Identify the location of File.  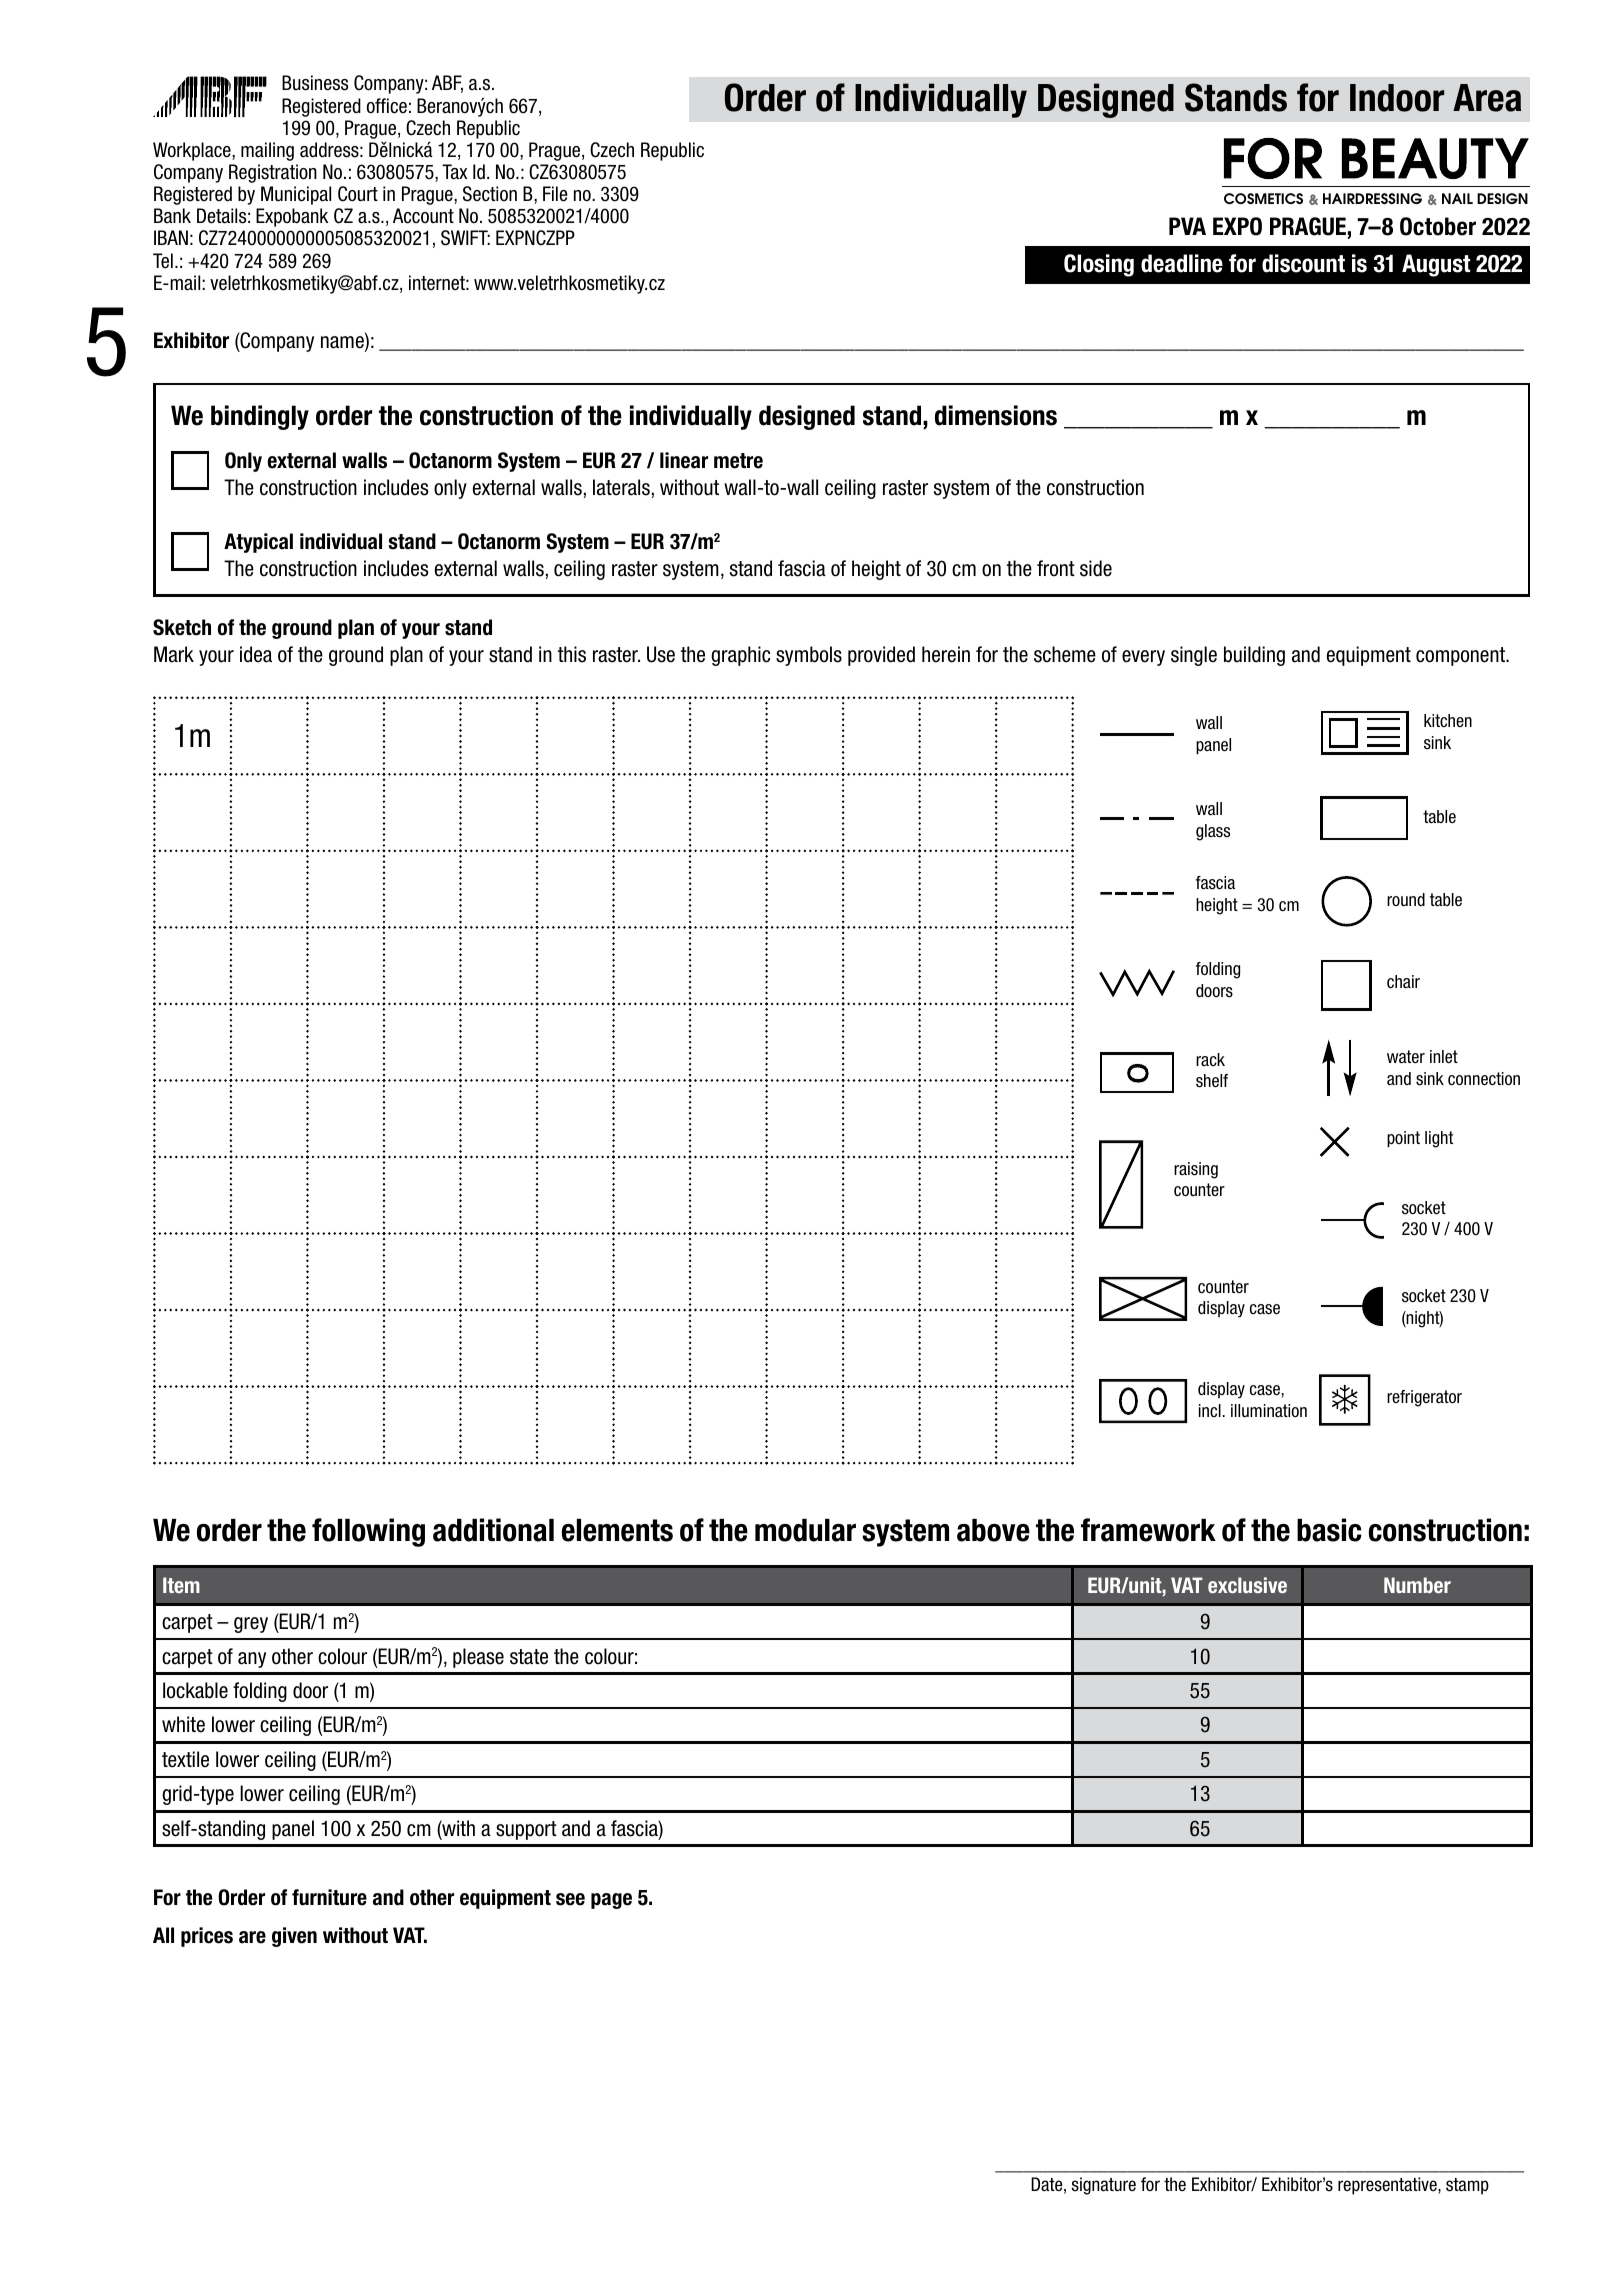
(555, 194).
